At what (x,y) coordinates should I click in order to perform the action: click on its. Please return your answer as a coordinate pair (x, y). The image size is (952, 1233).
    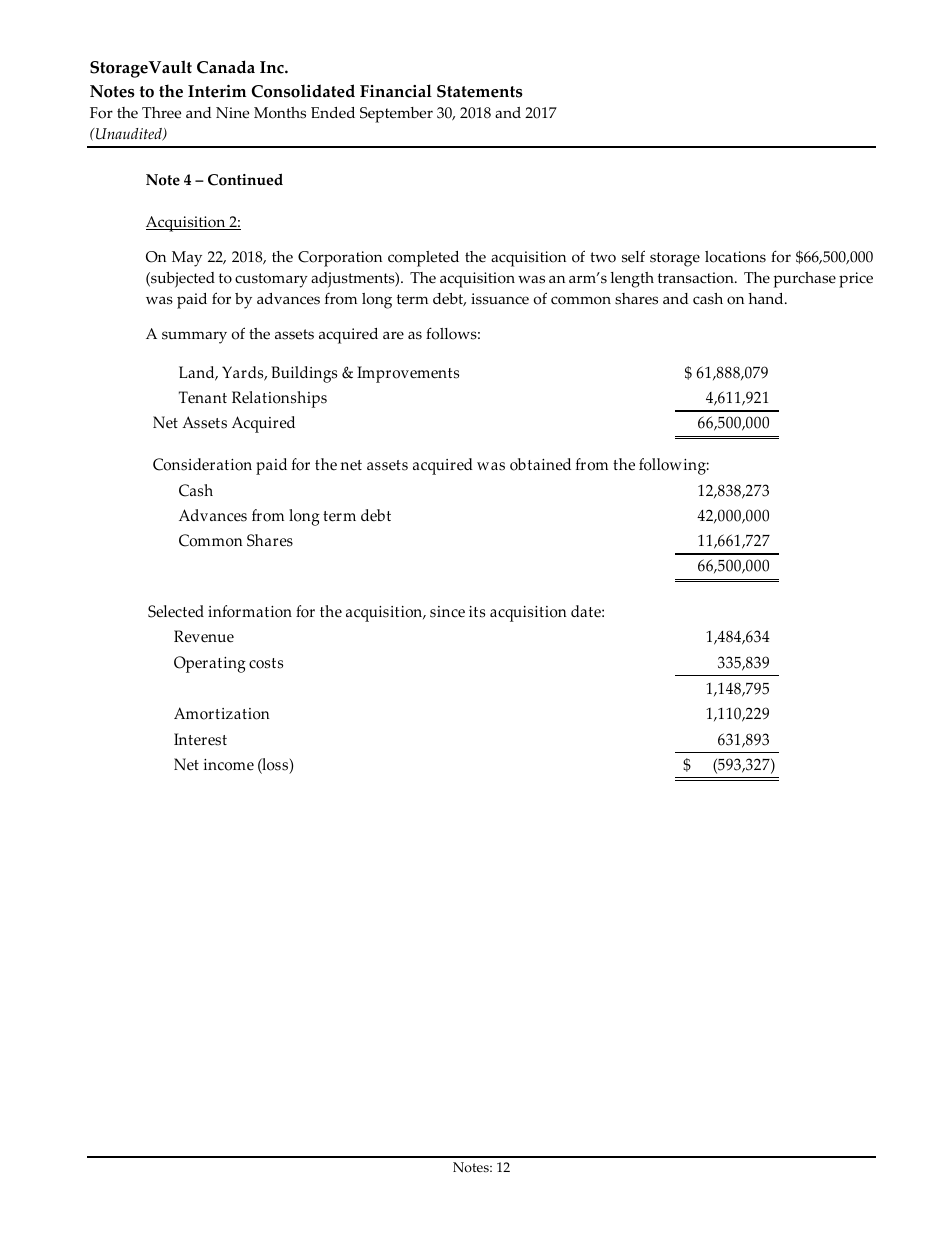
    Looking at the image, I should click on (477, 612).
